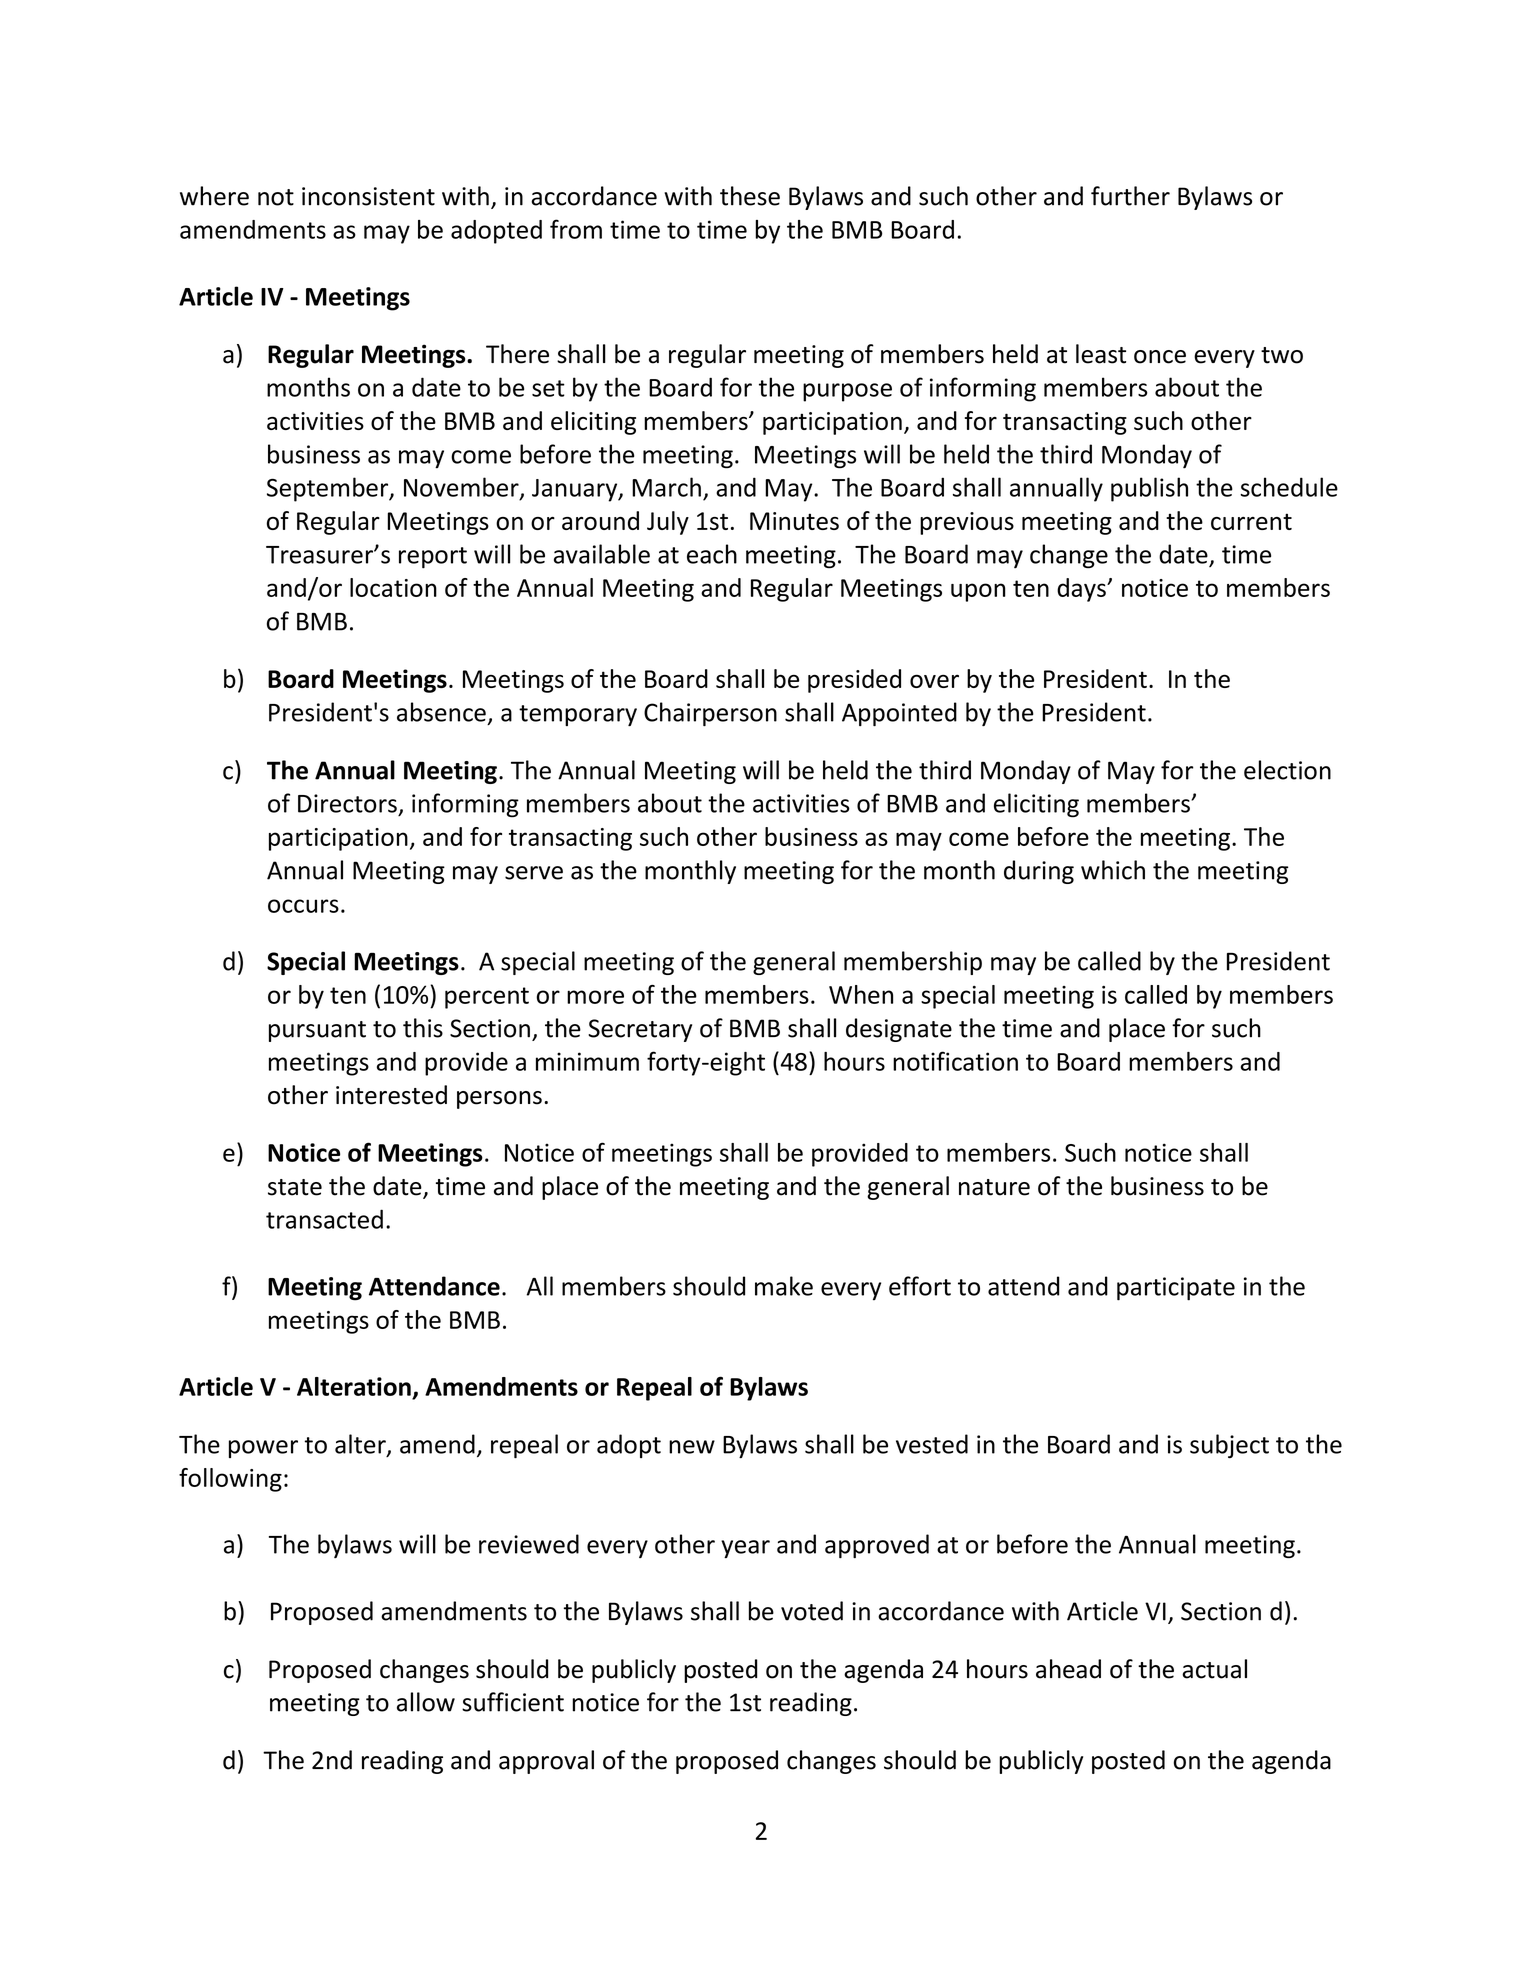  I want to click on allow, so click(426, 1702).
